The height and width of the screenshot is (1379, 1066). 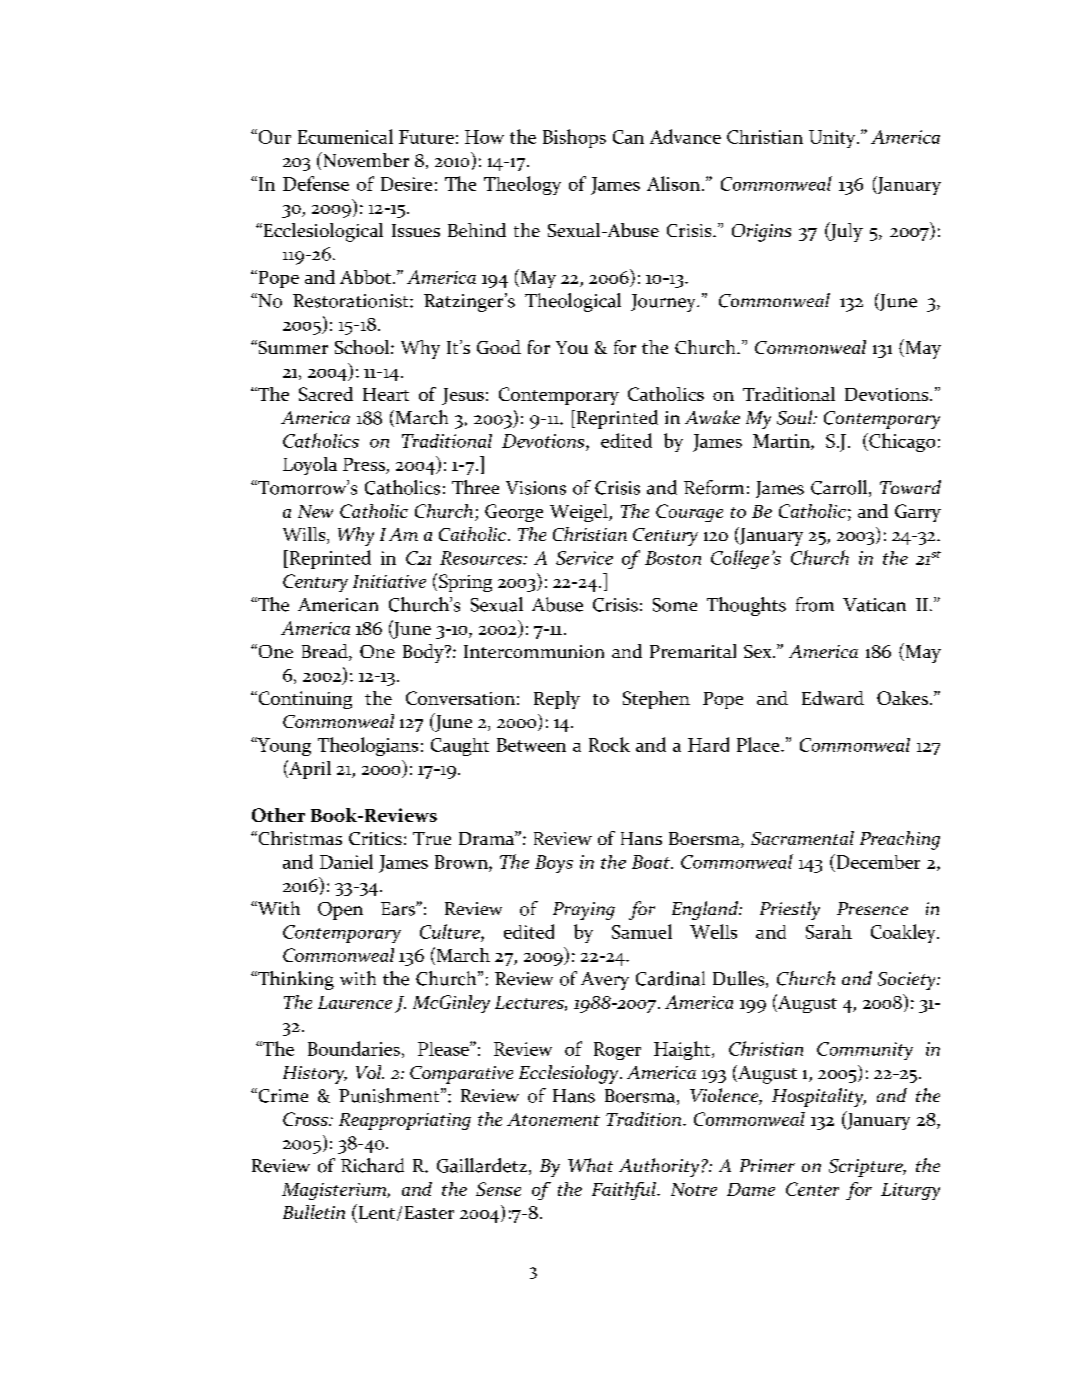 I want to click on Edward, so click(x=833, y=698).
